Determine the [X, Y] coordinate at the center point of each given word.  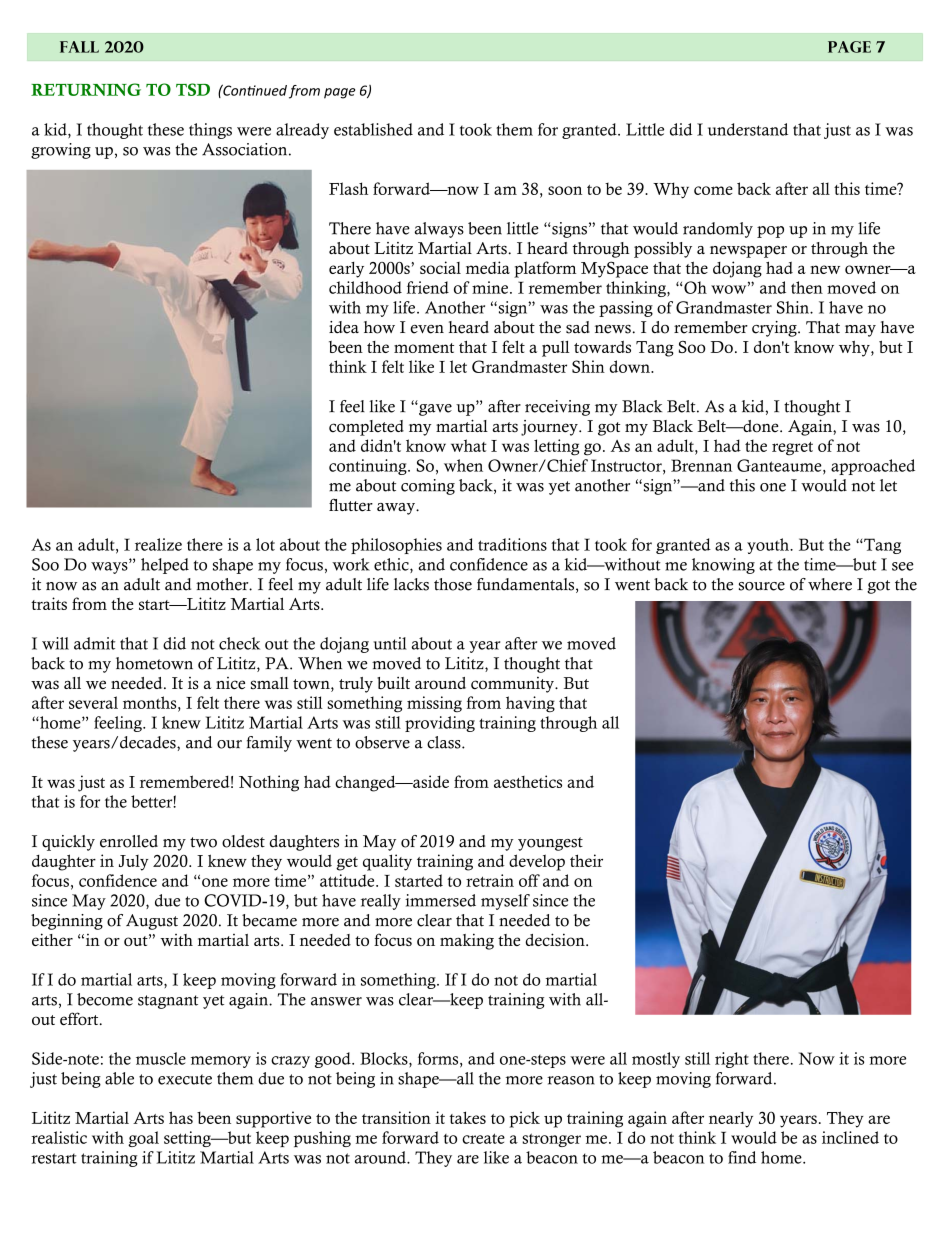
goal [143, 1139]
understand [748, 129]
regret [792, 449]
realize [158, 544]
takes [467, 1117]
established [373, 129]
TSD [193, 89]
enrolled [129, 841]
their [586, 860]
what [468, 445]
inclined [850, 1137]
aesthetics [528, 781]
